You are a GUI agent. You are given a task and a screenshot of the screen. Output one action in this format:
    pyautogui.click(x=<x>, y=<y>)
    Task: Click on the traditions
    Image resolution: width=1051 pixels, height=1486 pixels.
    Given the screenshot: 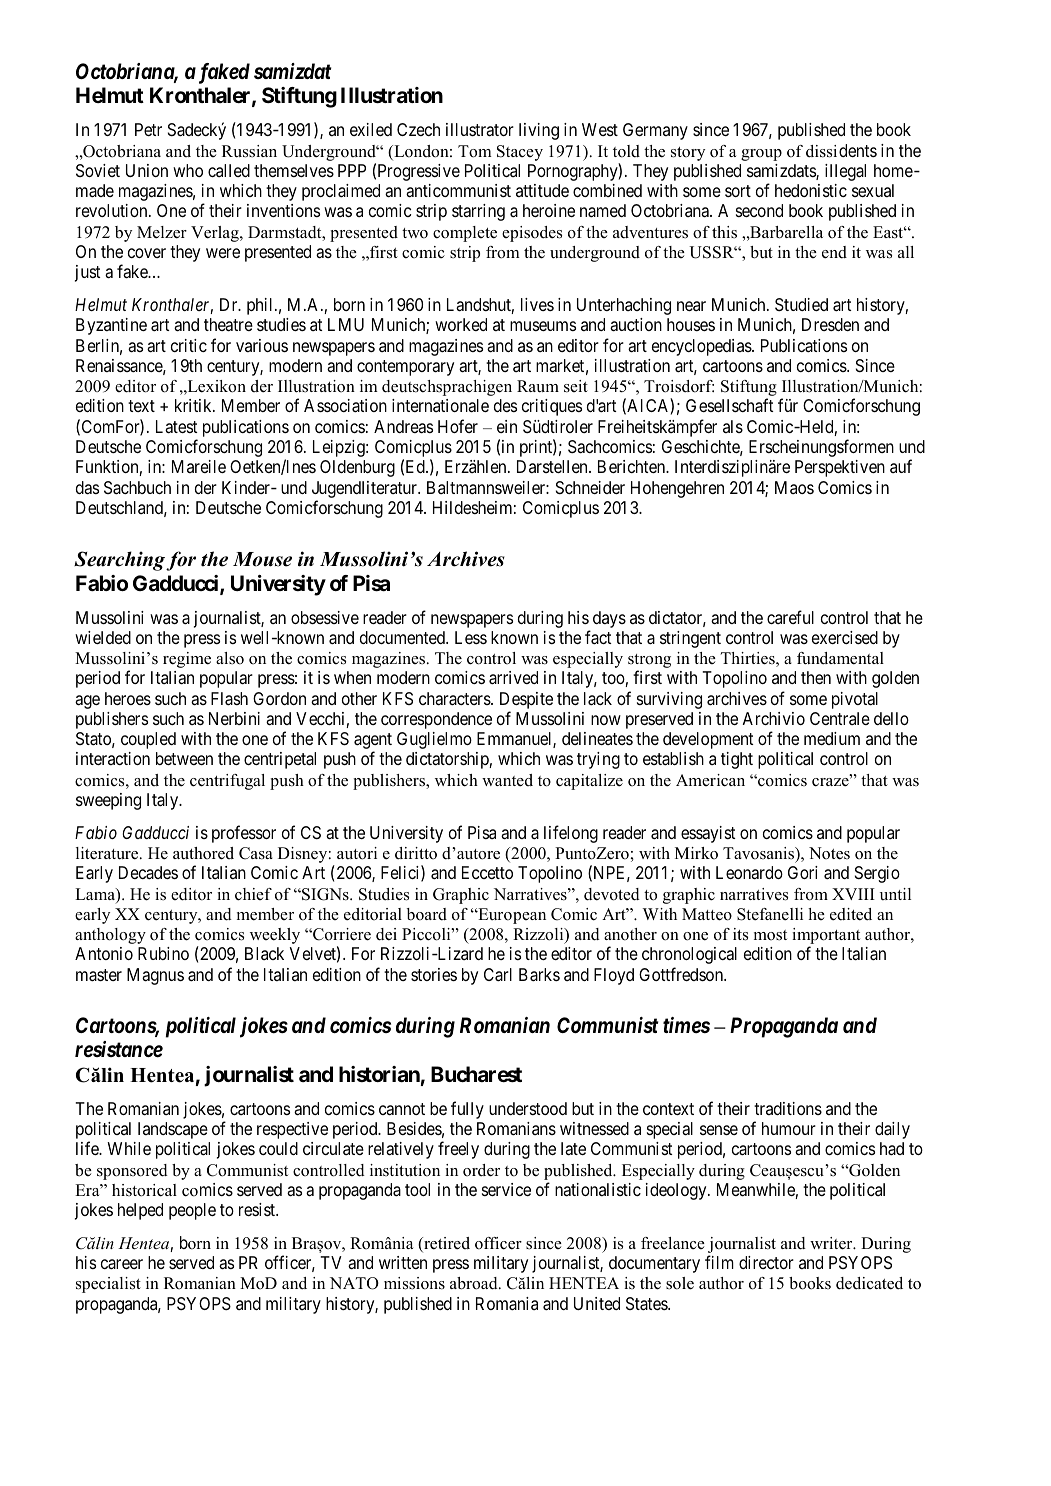 What is the action you would take?
    pyautogui.click(x=788, y=1108)
